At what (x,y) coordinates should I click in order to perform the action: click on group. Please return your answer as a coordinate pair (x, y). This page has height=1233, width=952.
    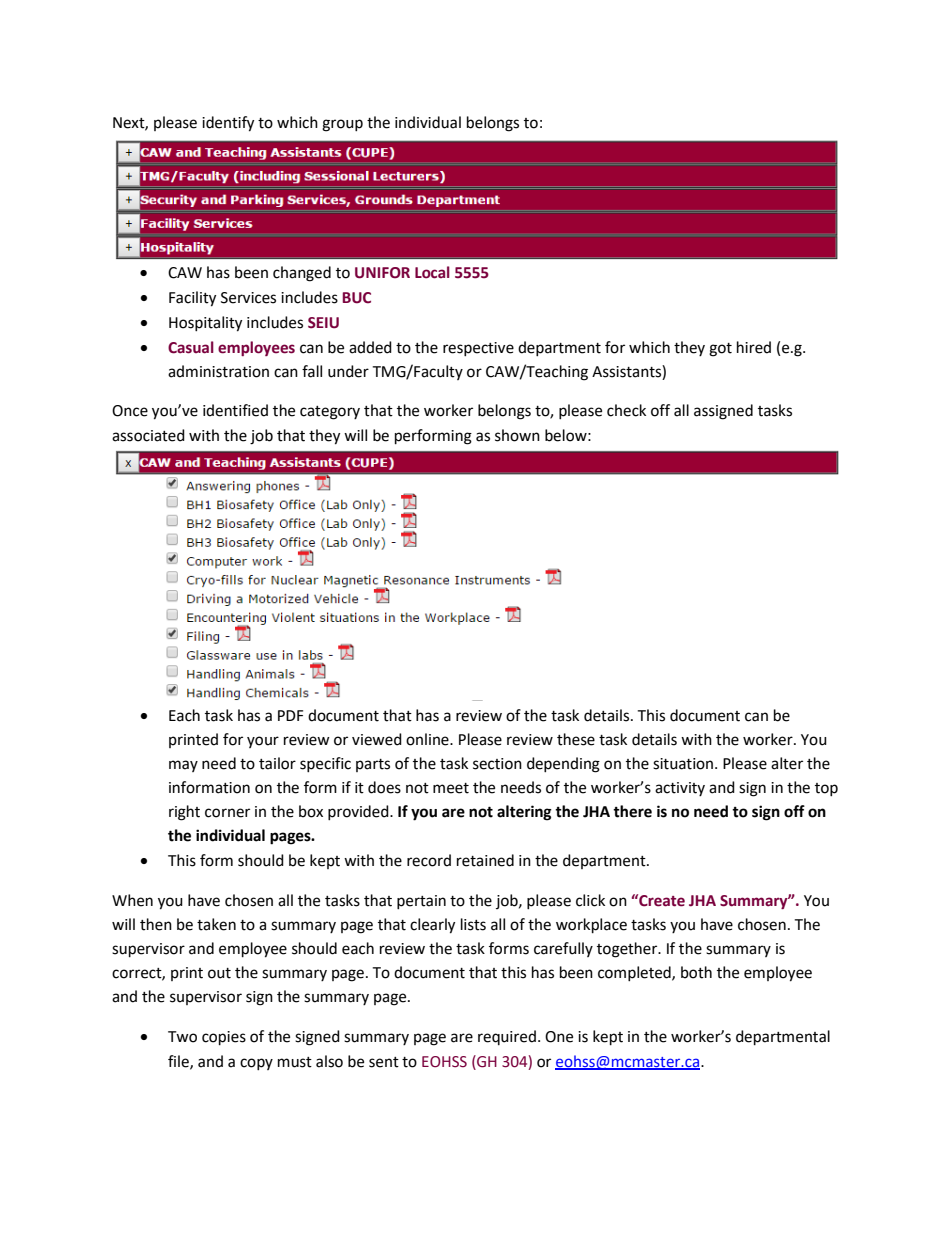
    Looking at the image, I should click on (342, 125).
